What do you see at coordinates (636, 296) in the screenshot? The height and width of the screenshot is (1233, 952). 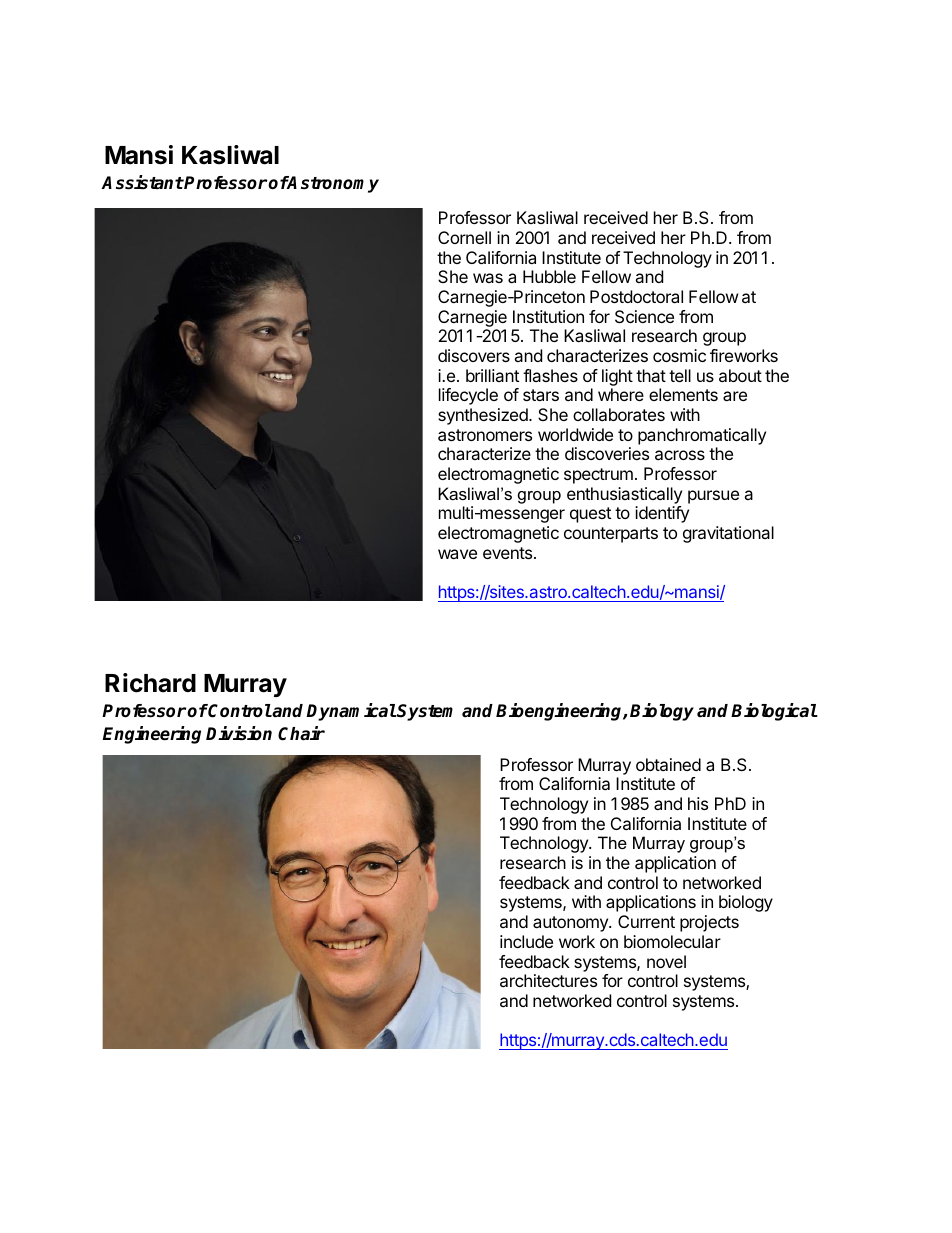 I see `Postdoctoral` at bounding box center [636, 296].
